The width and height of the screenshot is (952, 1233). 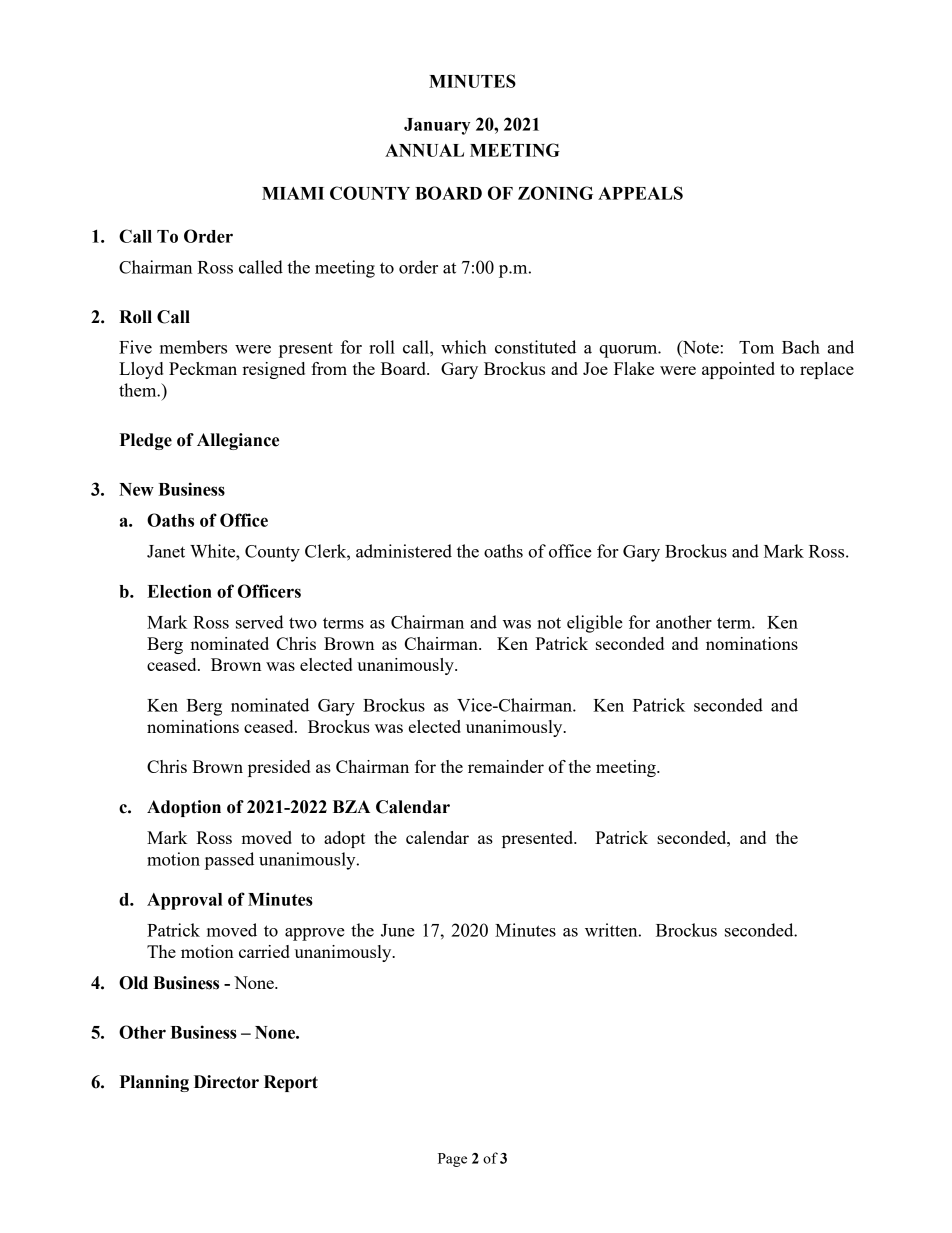 What do you see at coordinates (464, 347) in the screenshot?
I see `which` at bounding box center [464, 347].
